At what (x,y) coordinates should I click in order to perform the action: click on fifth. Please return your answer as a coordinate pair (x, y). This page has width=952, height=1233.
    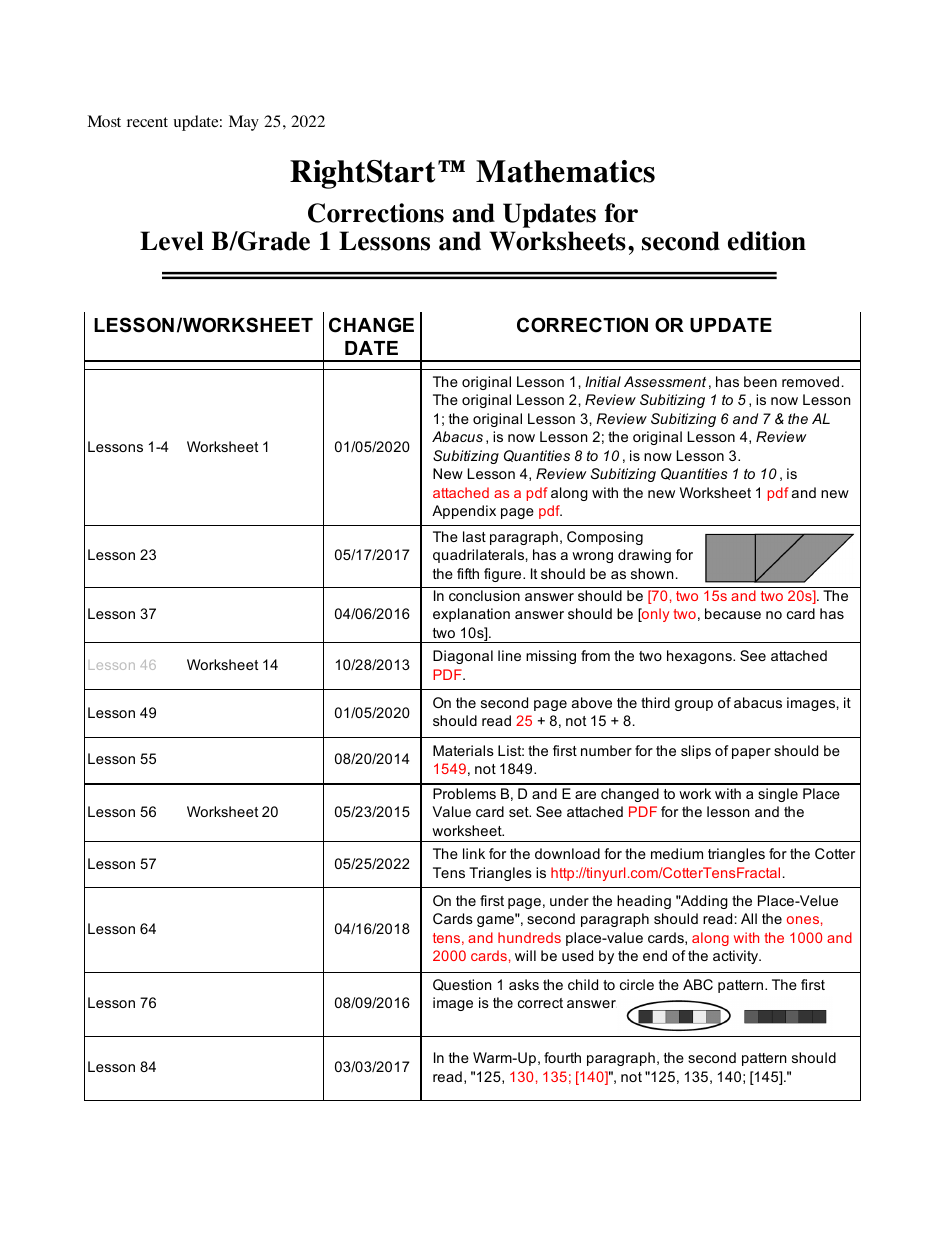
    Looking at the image, I should click on (468, 573).
